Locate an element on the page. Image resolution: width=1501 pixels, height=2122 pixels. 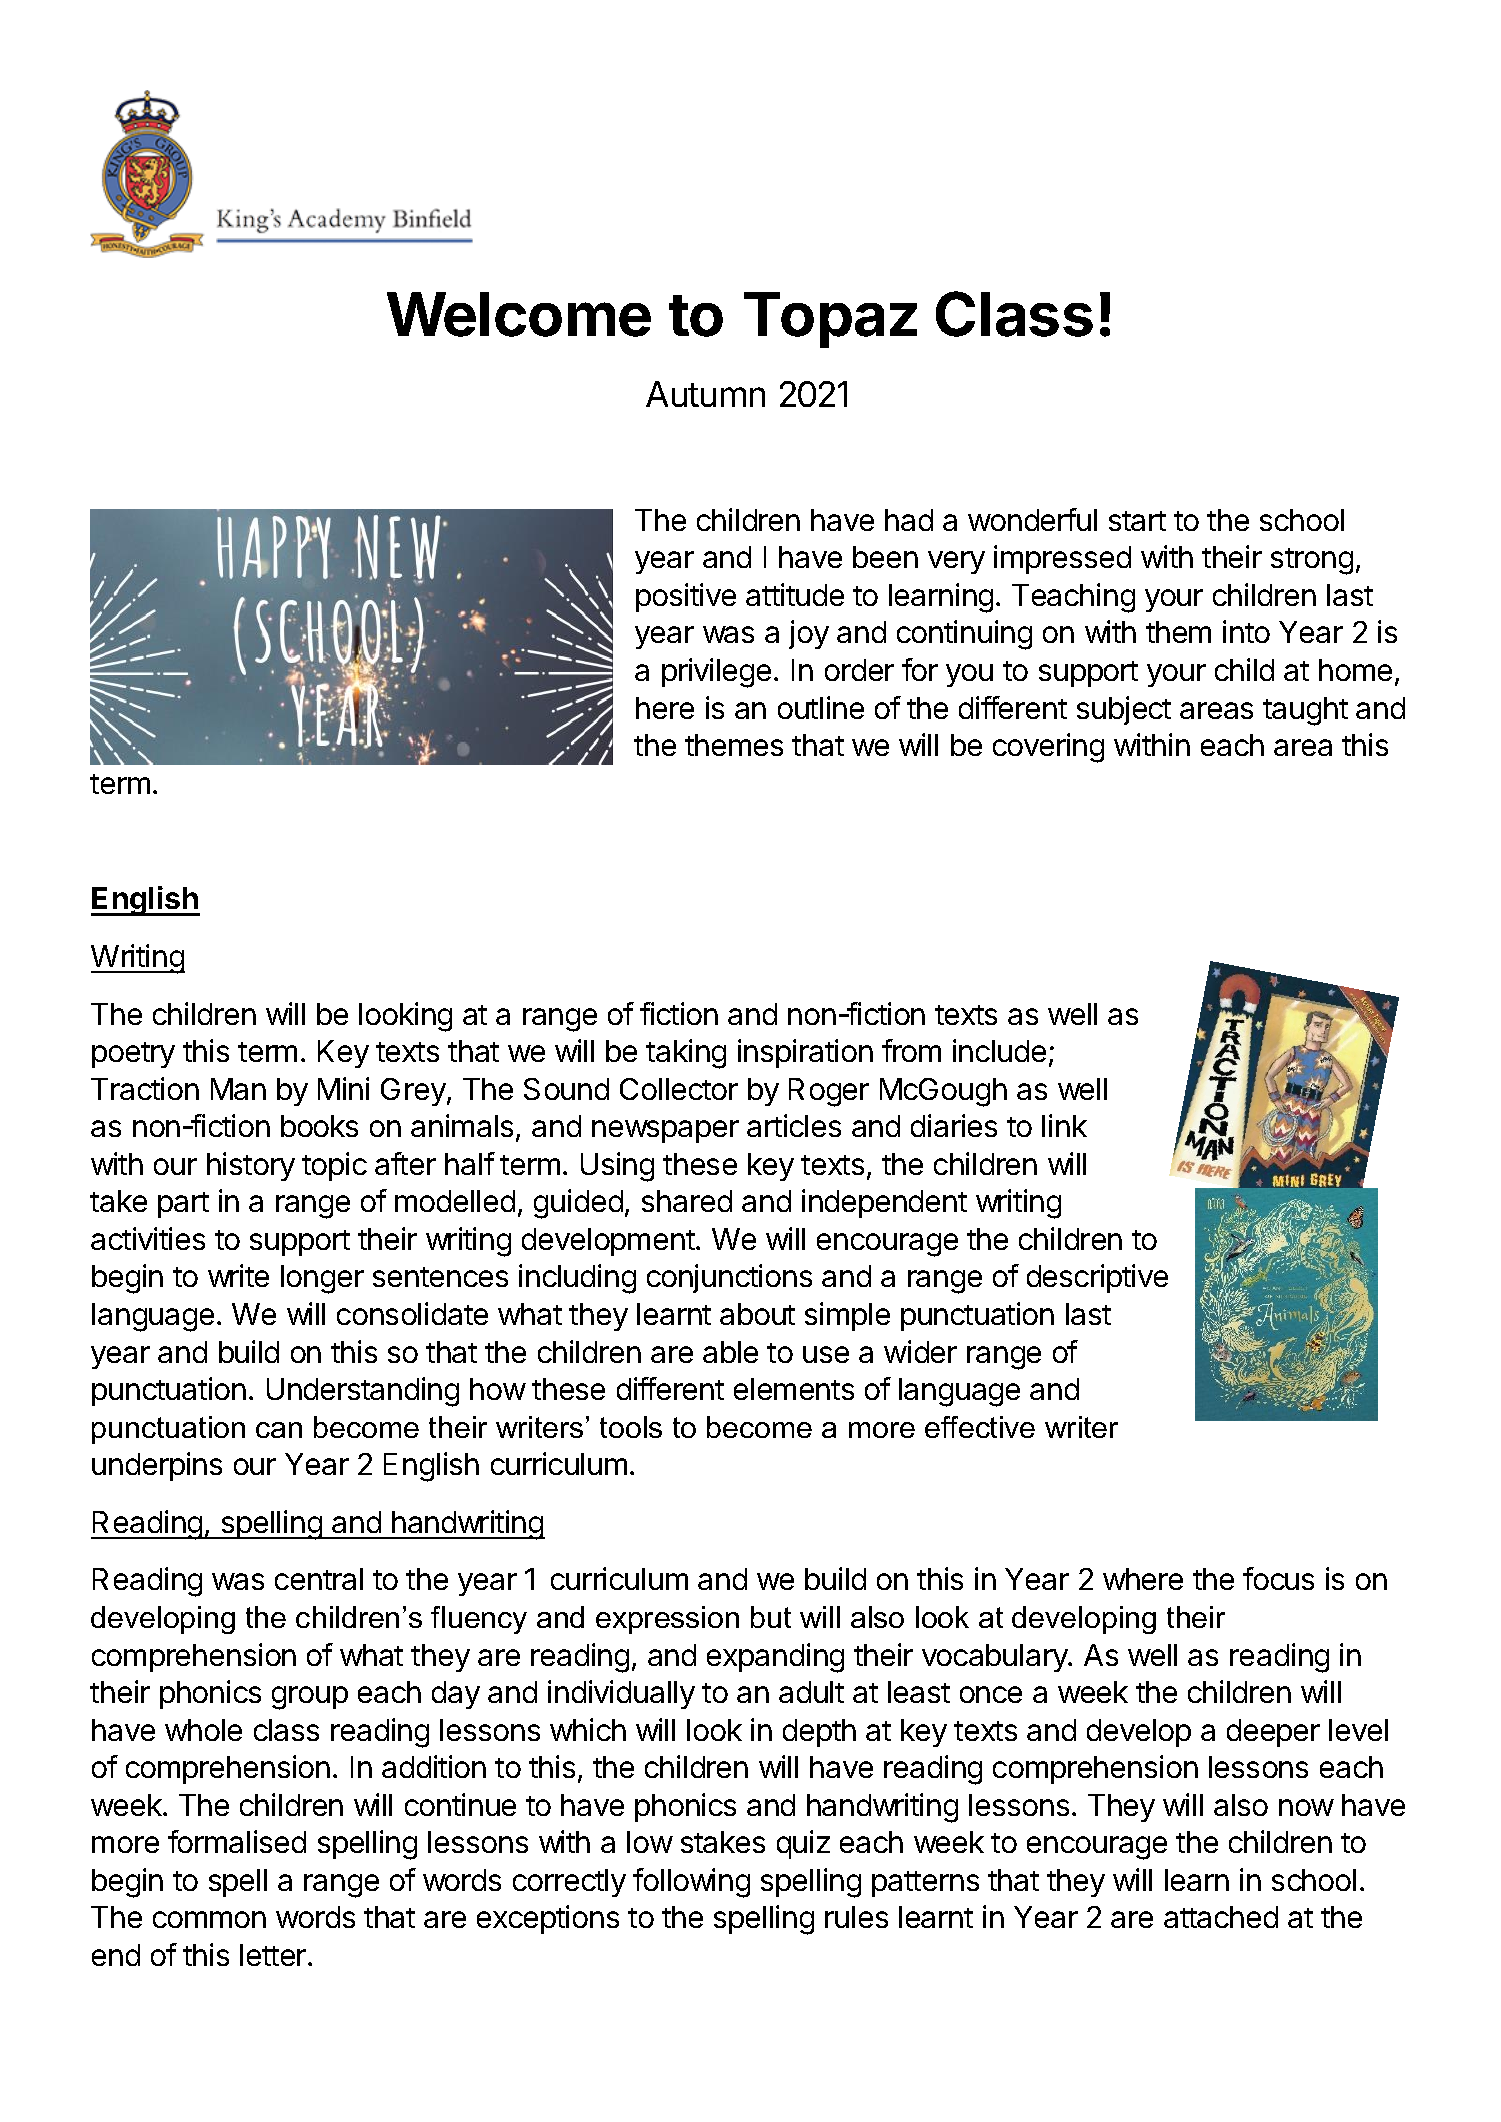
Welcome is located at coordinates (519, 314).
